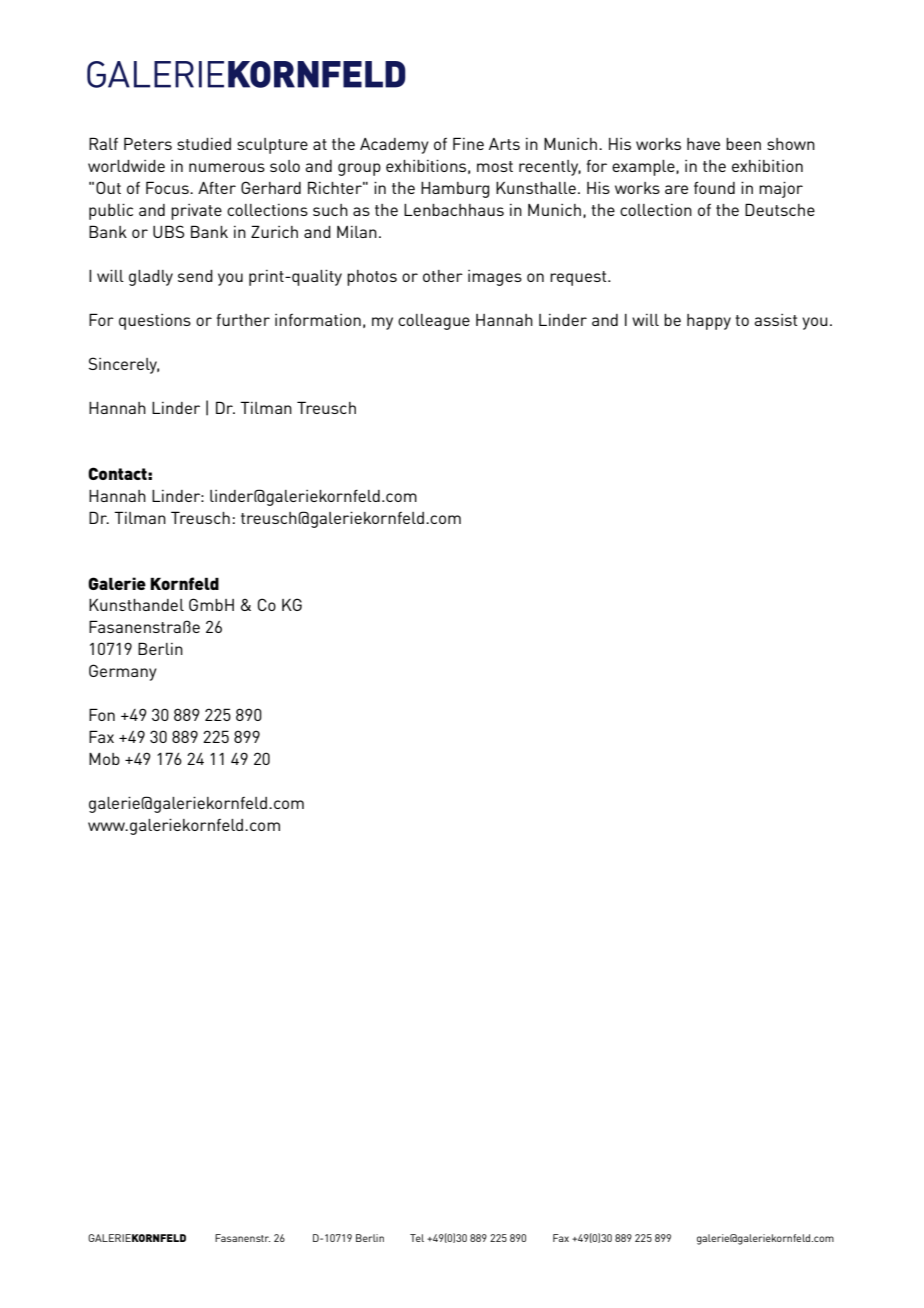  Describe the element at coordinates (168, 187) in the page. I see `Focus` at that location.
